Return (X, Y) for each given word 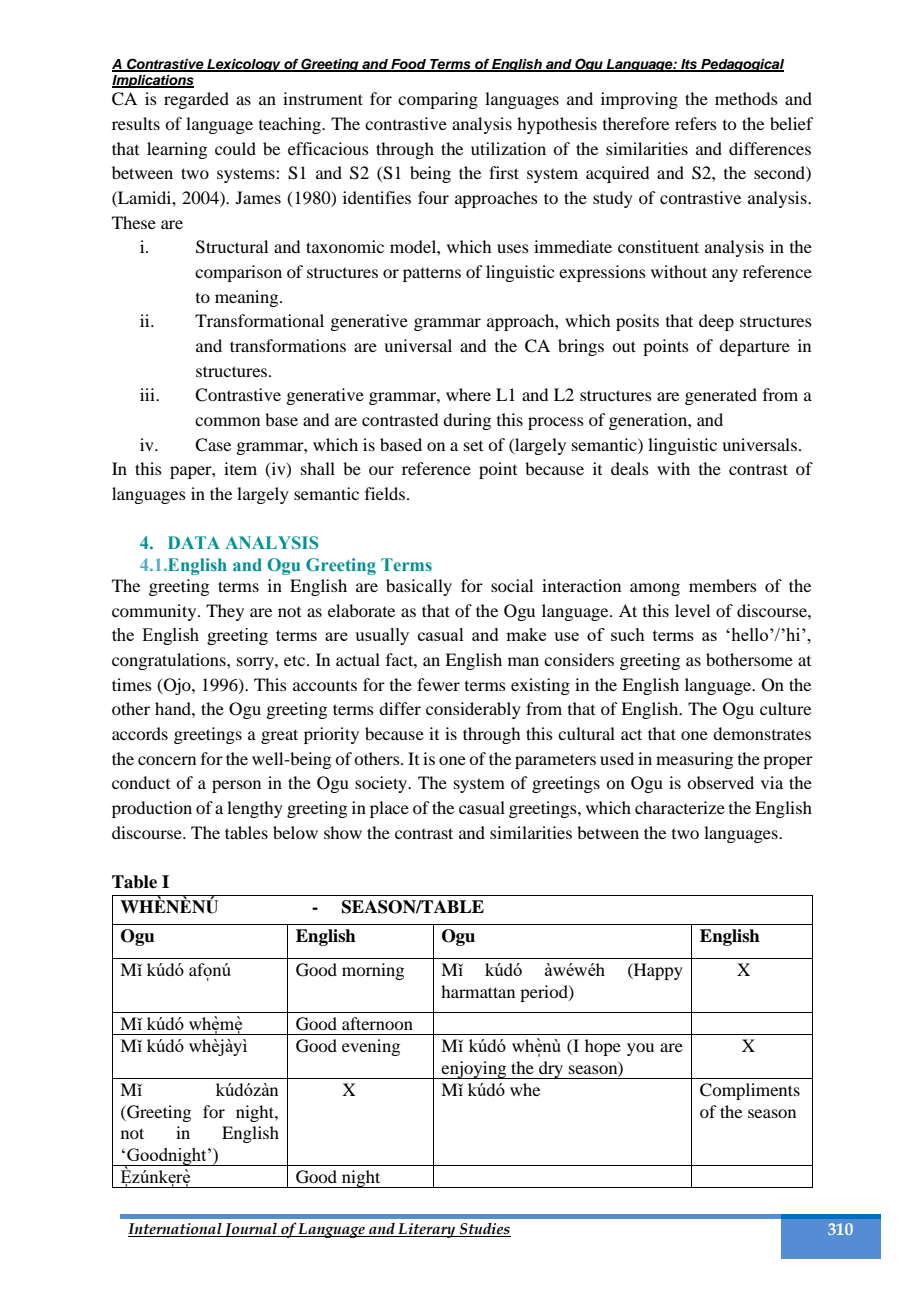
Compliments (750, 1091)
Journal (251, 1229)
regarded (196, 100)
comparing (438, 100)
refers (696, 123)
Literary (427, 1230)
